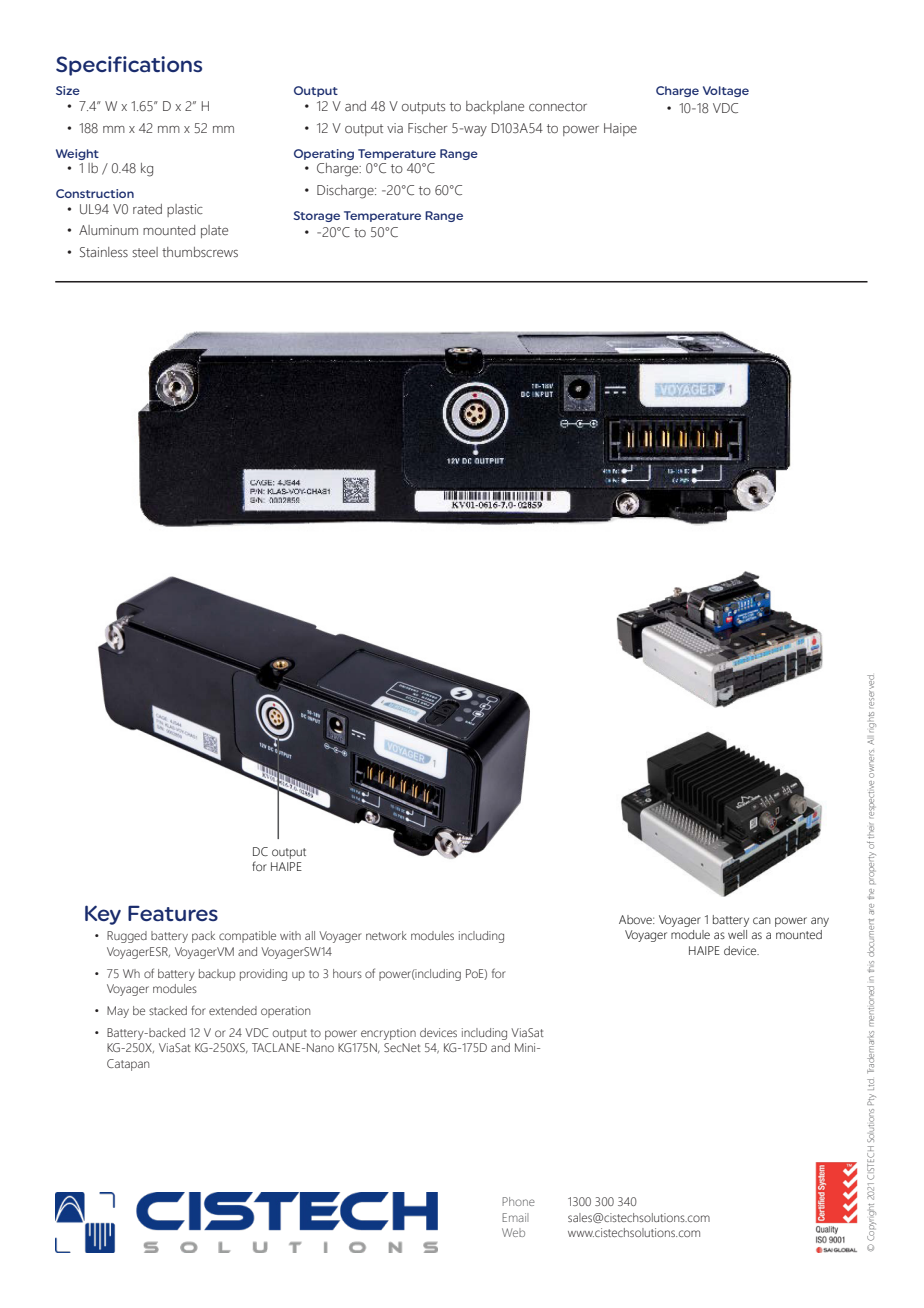 The width and height of the screenshot is (924, 1308). Describe the element at coordinates (145, 252) in the screenshot. I see `steel` at that location.
